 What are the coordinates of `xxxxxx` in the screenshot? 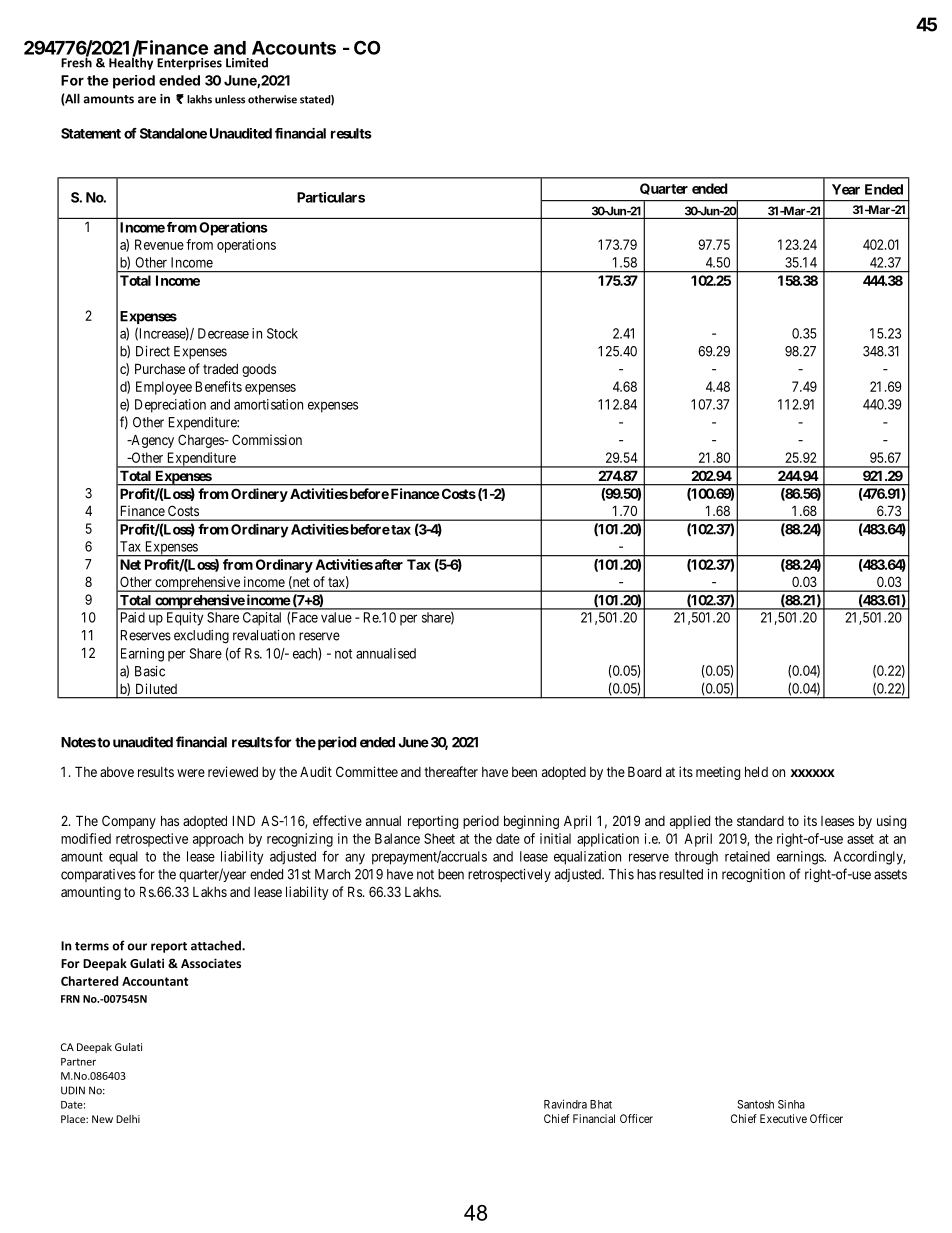 It's located at (813, 773).
